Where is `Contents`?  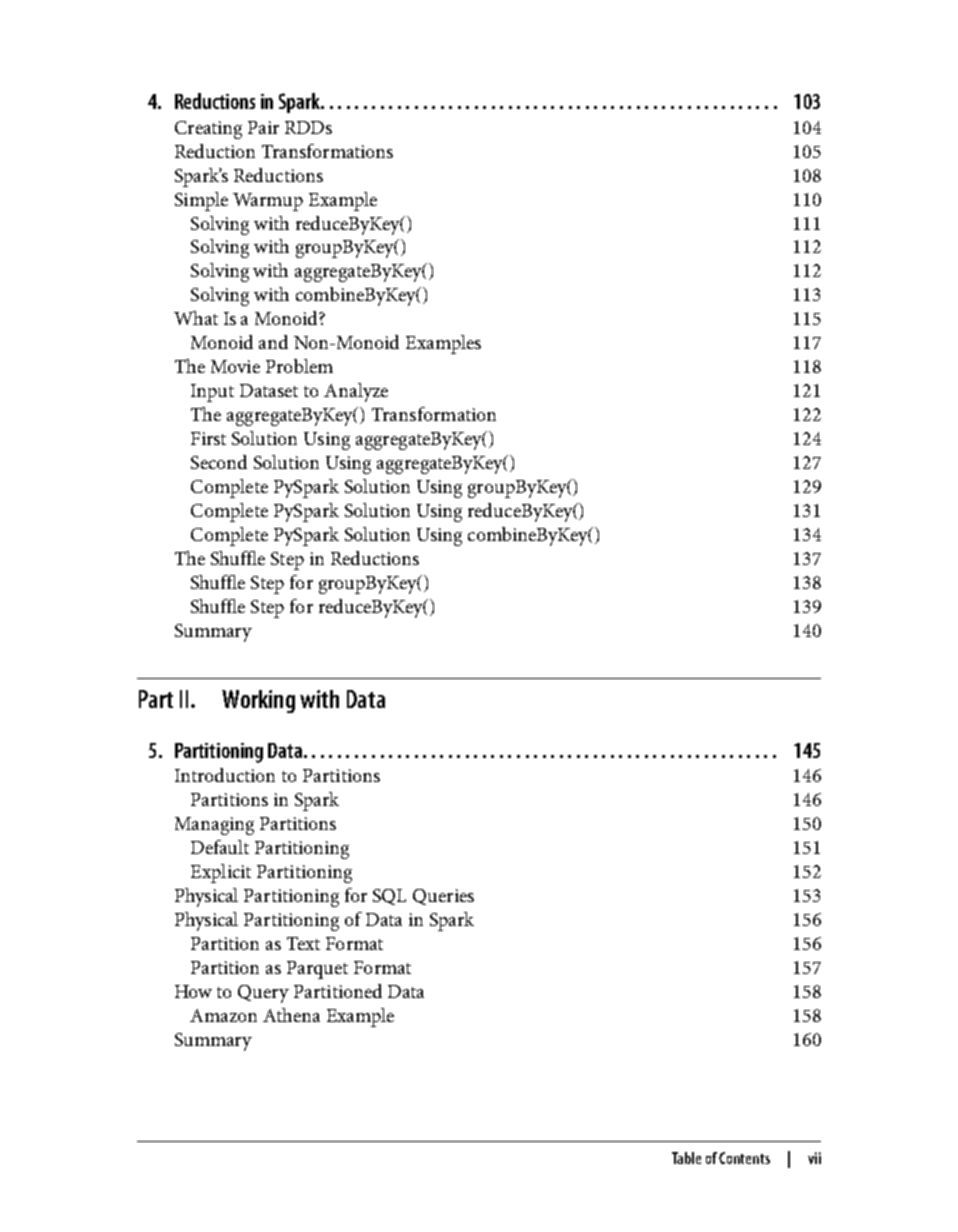
Contents is located at coordinates (744, 1158).
